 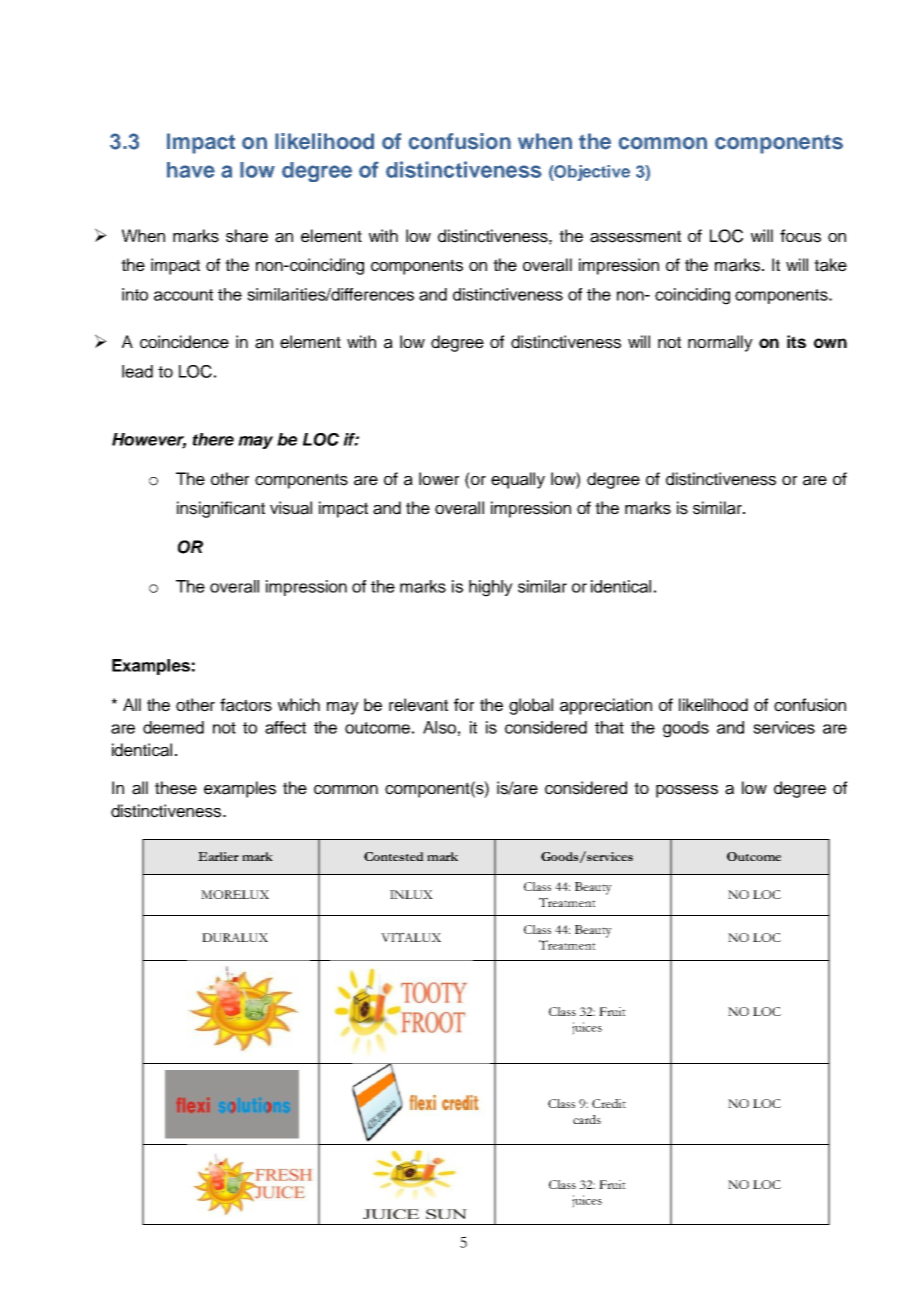 What do you see at coordinates (246, 705) in the document?
I see `factors` at bounding box center [246, 705].
